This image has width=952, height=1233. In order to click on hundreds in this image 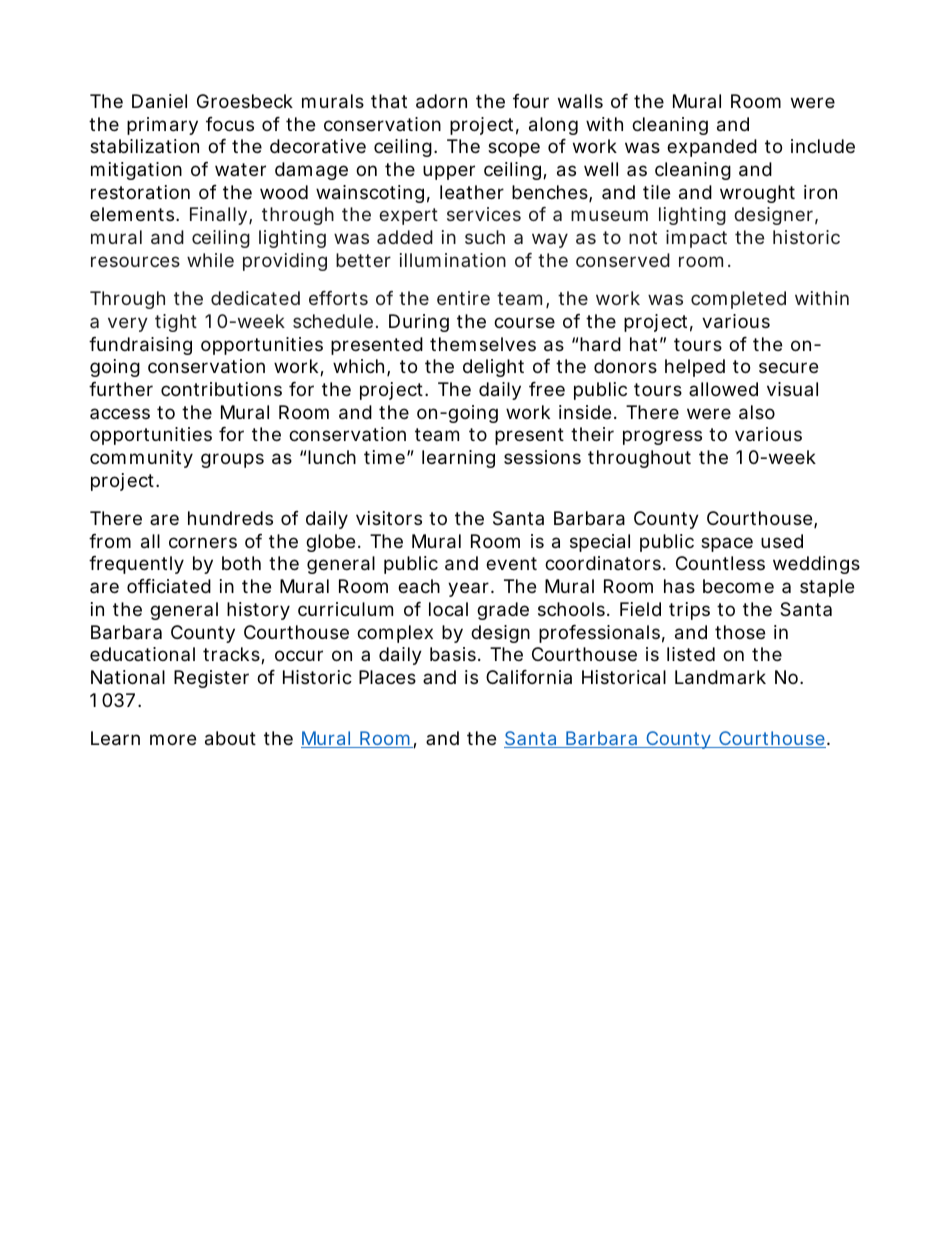, I will do `click(230, 518)`.
